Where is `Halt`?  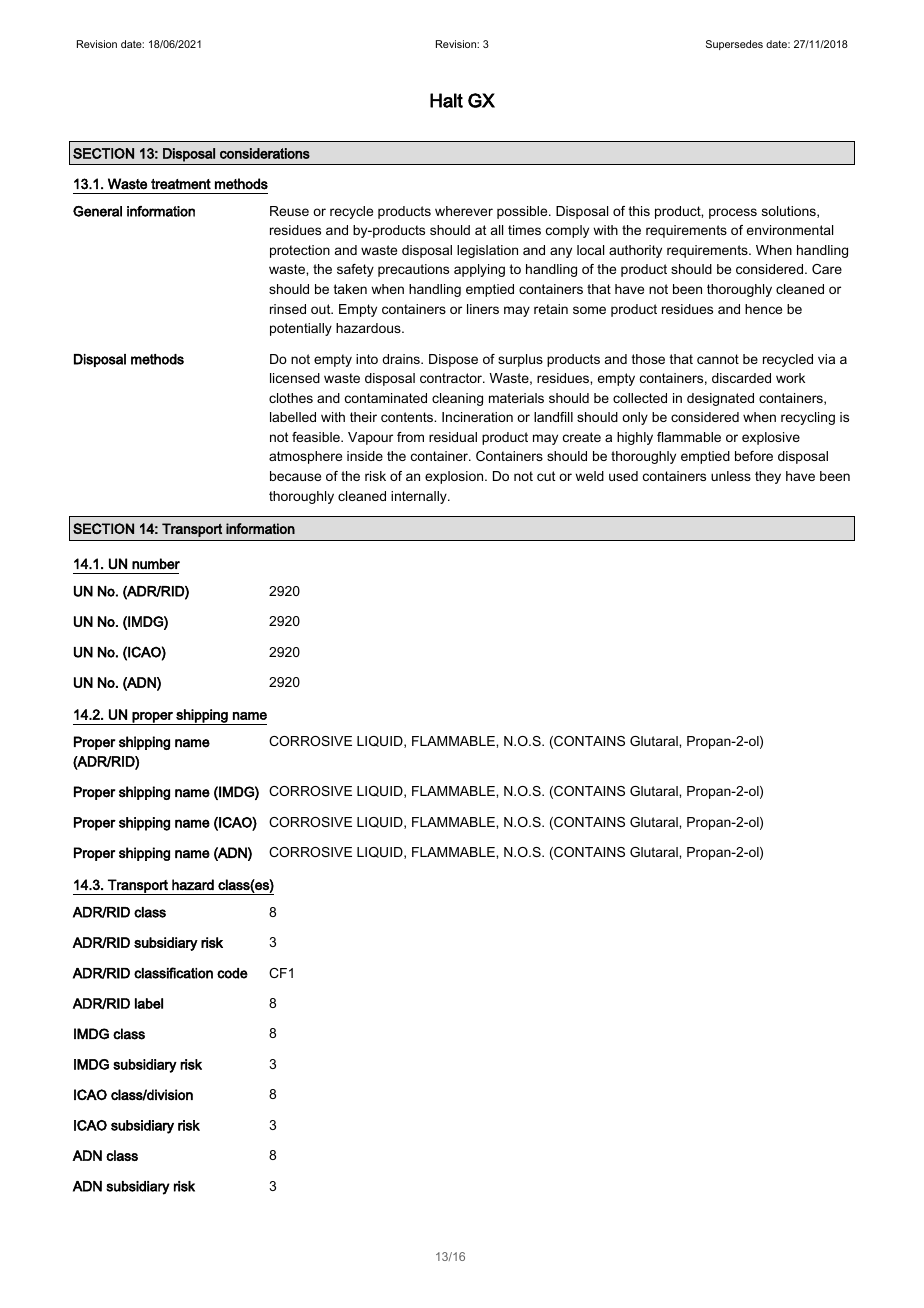
Halt is located at coordinates (446, 100).
